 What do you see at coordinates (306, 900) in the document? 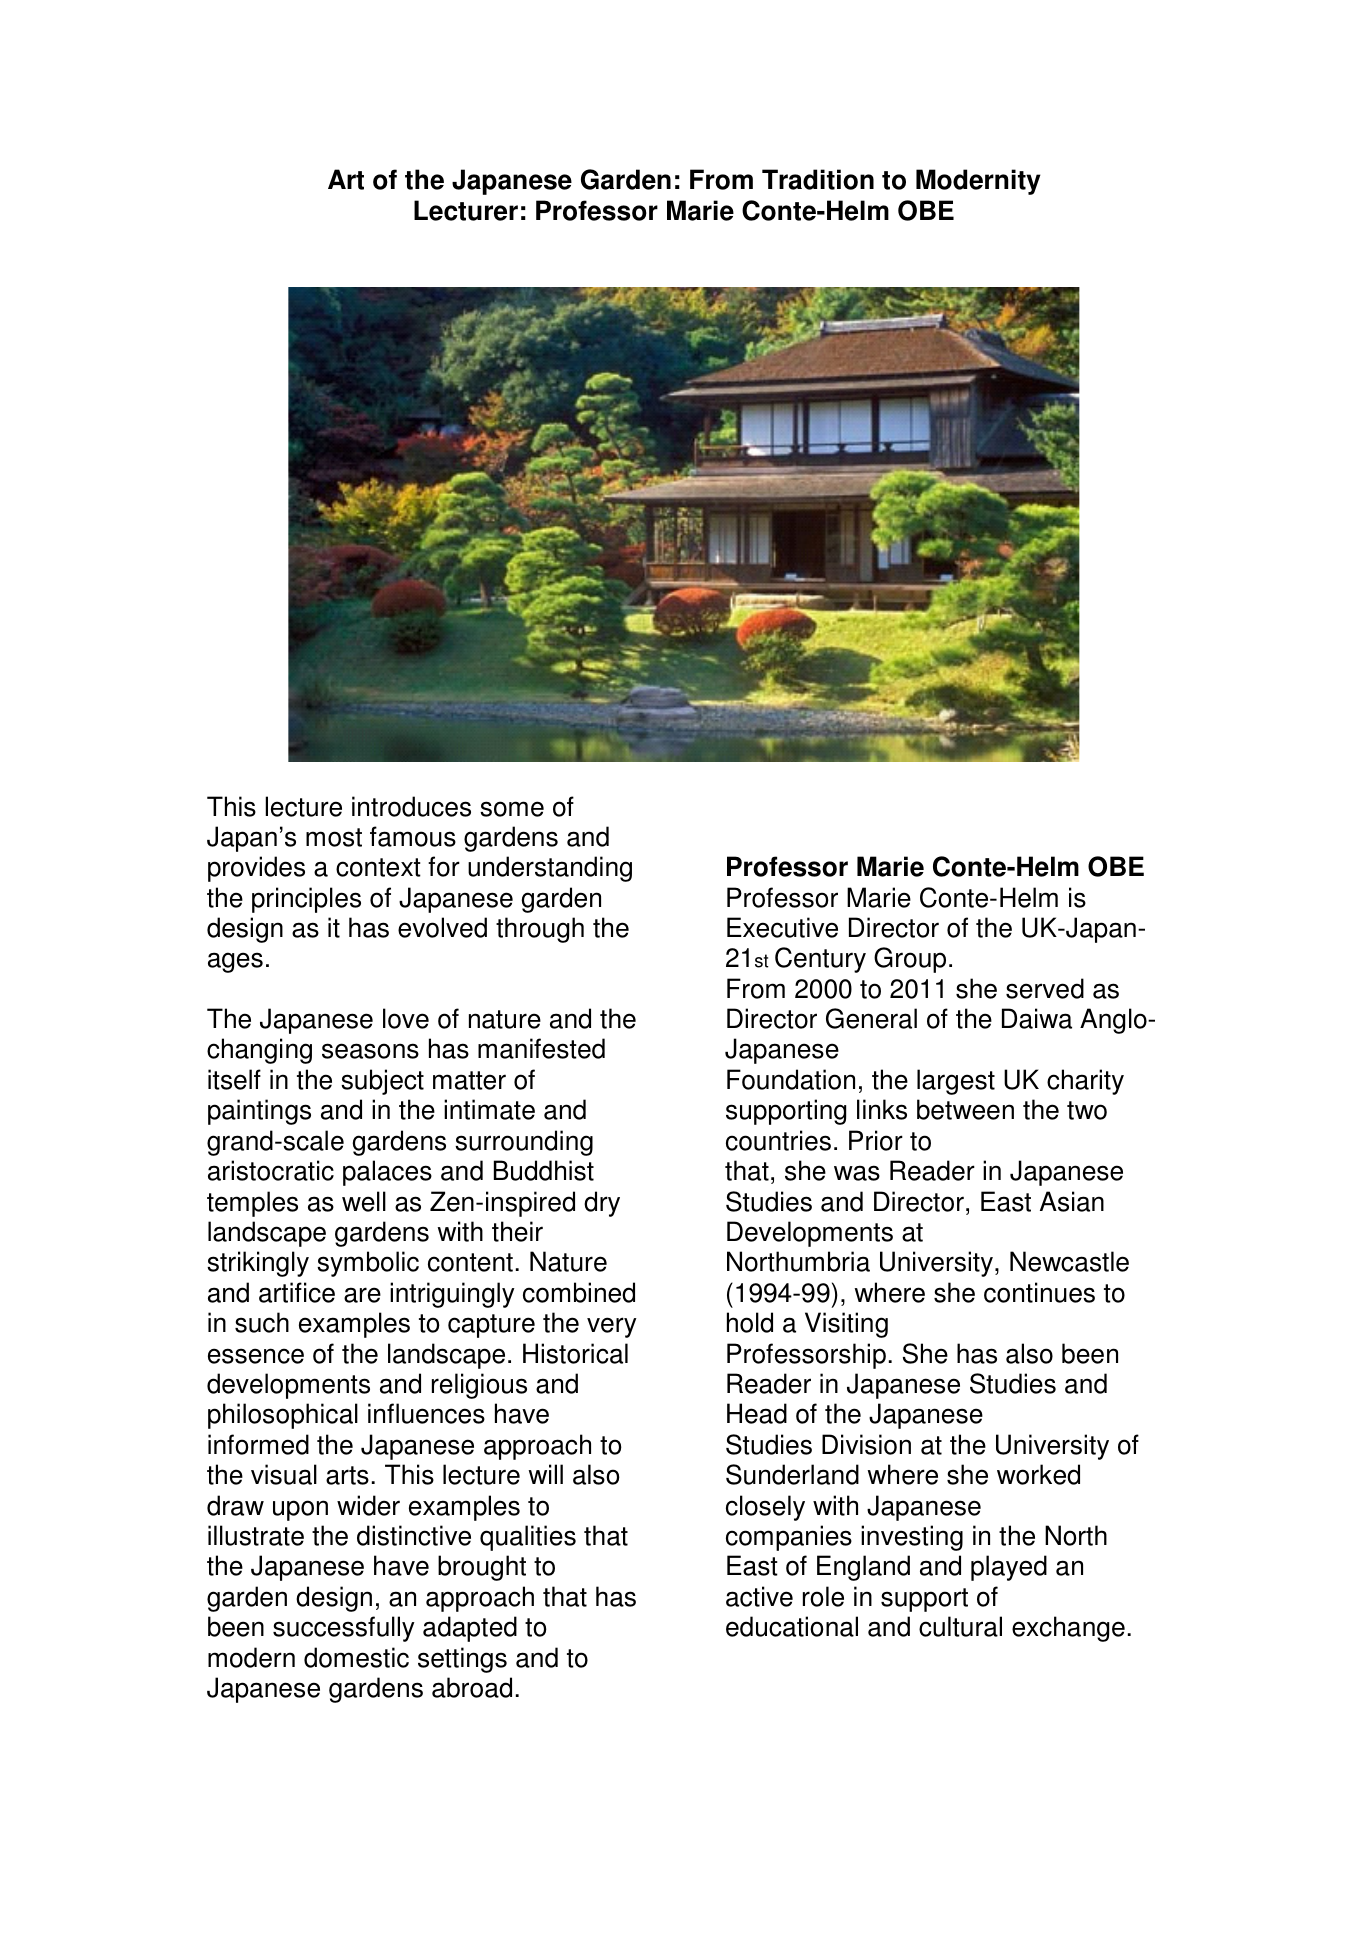
I see `principles` at bounding box center [306, 900].
